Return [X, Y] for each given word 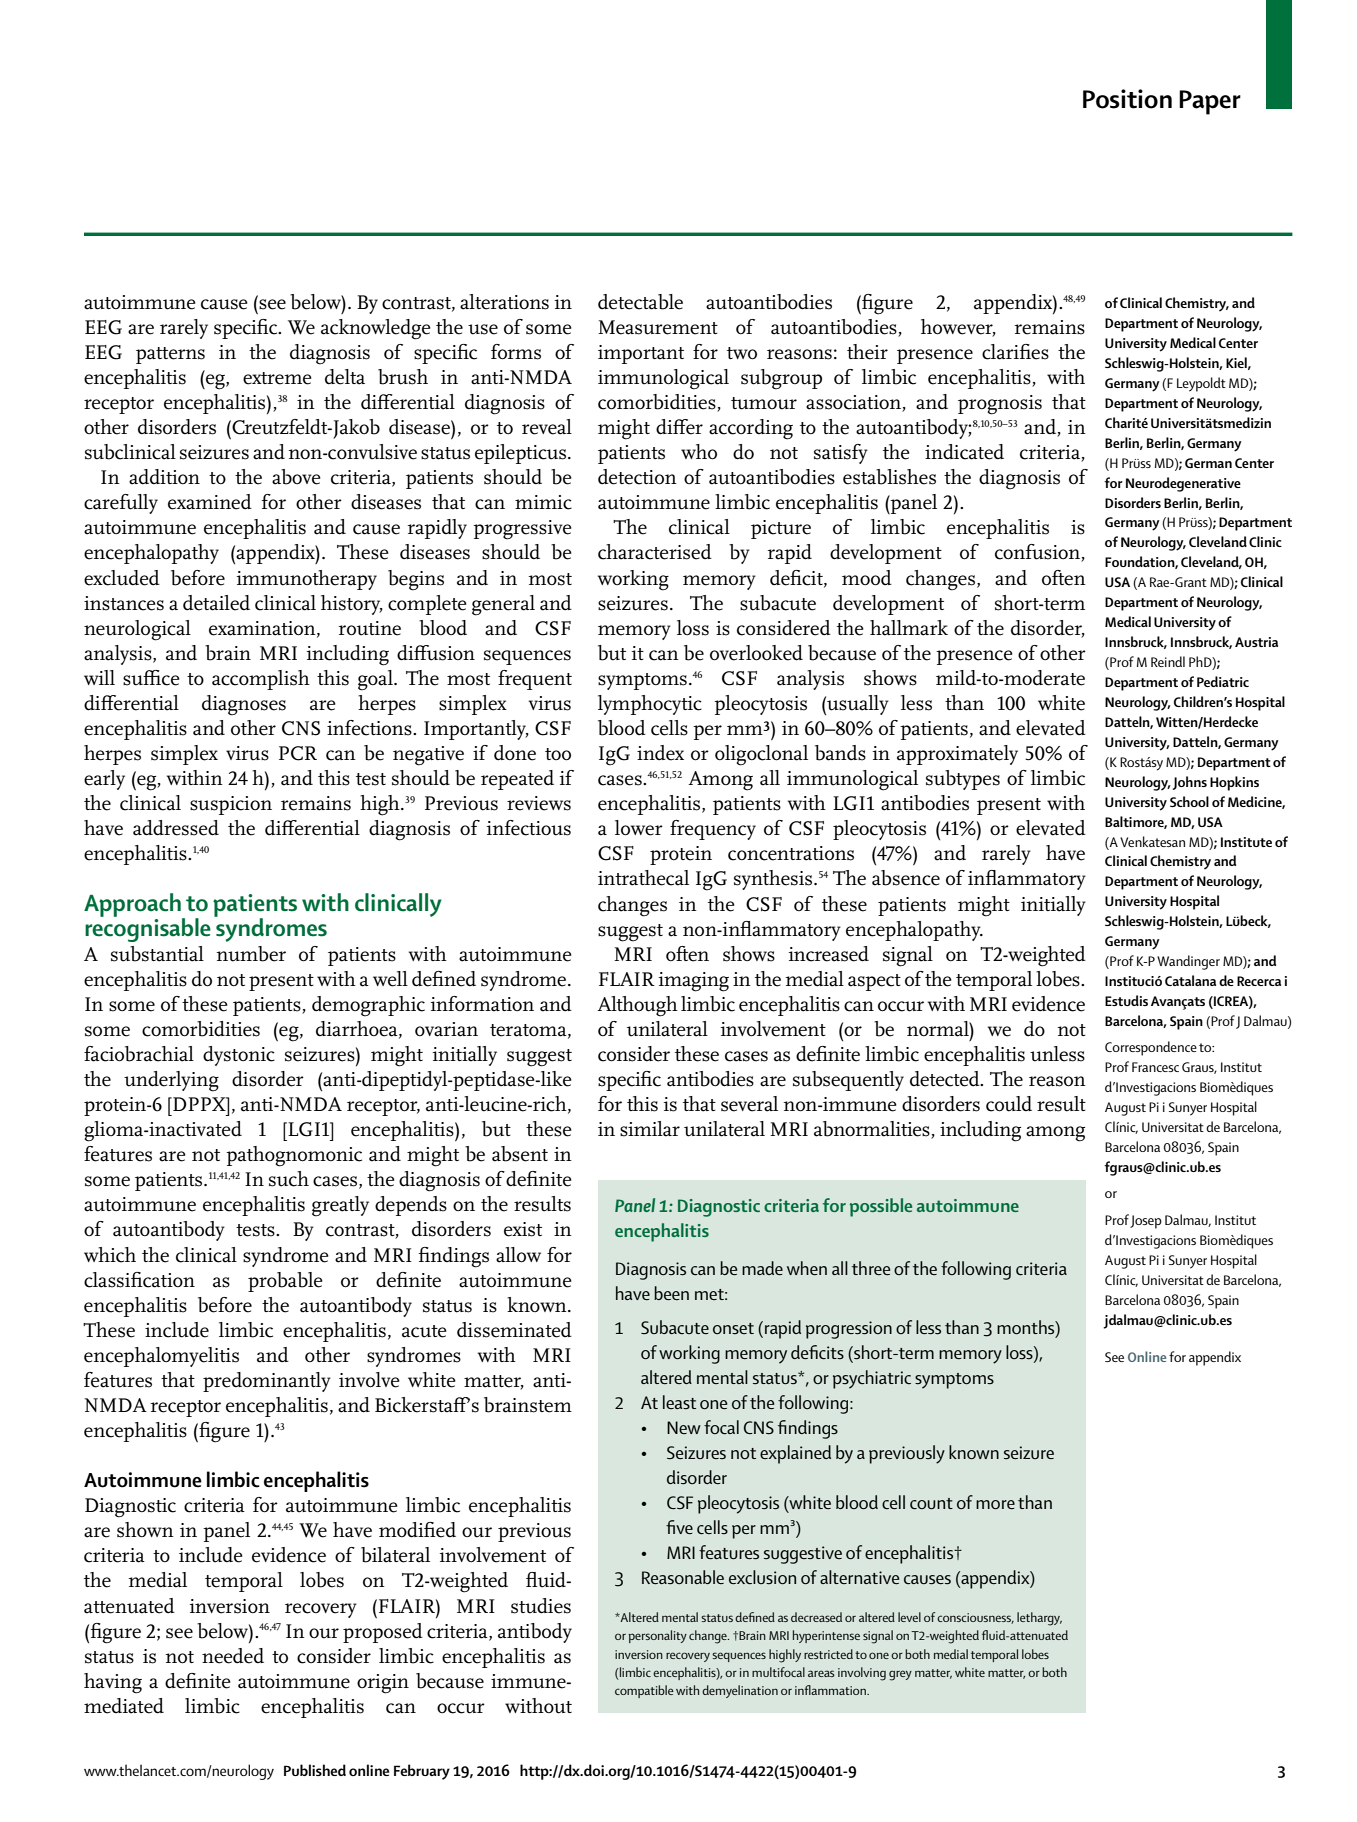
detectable [640, 302]
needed [233, 1656]
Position [1127, 99]
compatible [644, 1691]
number [251, 954]
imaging [693, 982]
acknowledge [376, 329]
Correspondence [1151, 1048]
